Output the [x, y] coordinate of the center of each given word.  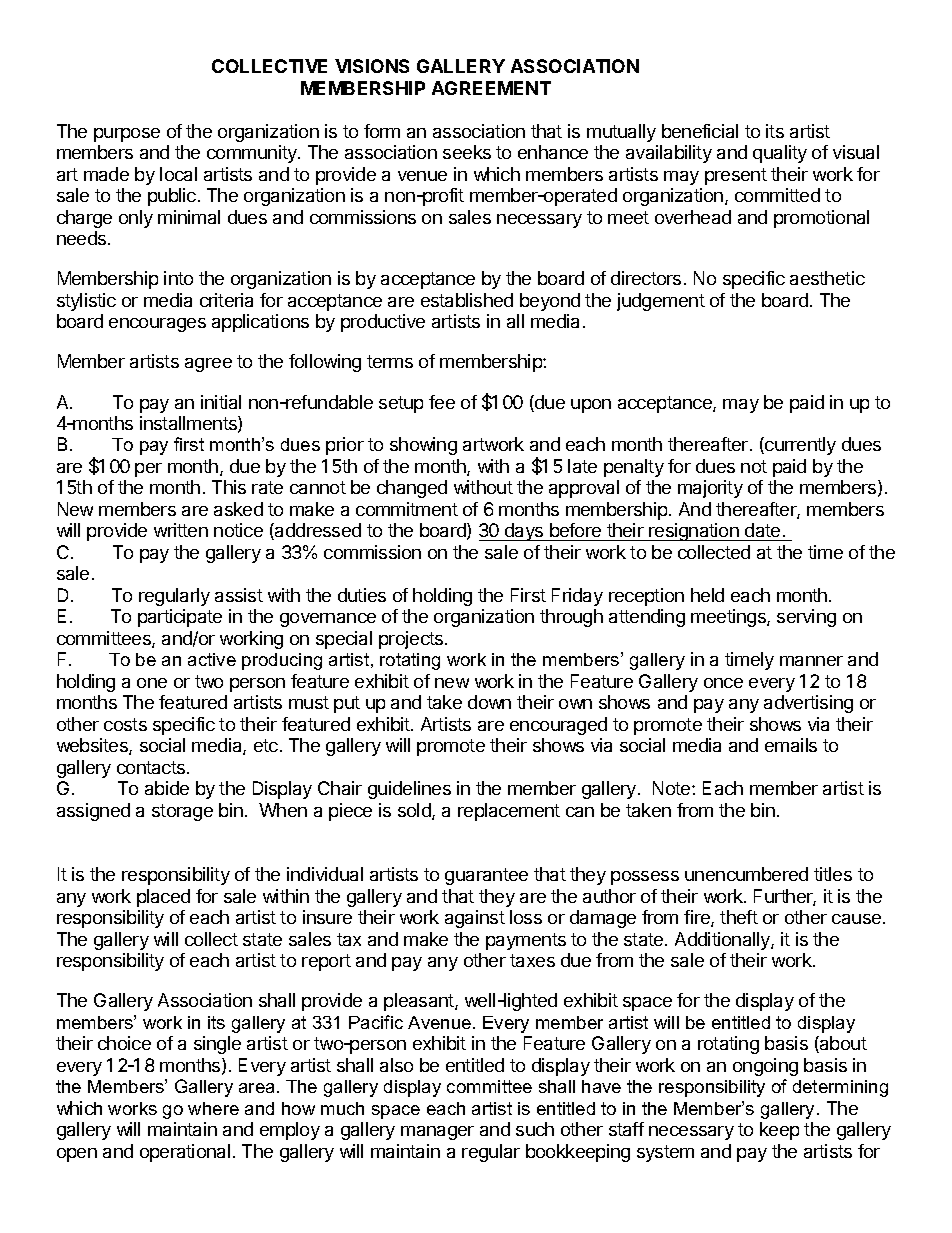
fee [442, 402]
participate [180, 618]
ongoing [765, 1067]
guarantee [486, 876]
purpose [127, 135]
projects [412, 640]
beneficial [700, 131]
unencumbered [746, 874]
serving [806, 618]
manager [437, 1133]
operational [185, 1153]
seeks [467, 152]
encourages [157, 325]
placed [163, 898]
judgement [661, 302]
